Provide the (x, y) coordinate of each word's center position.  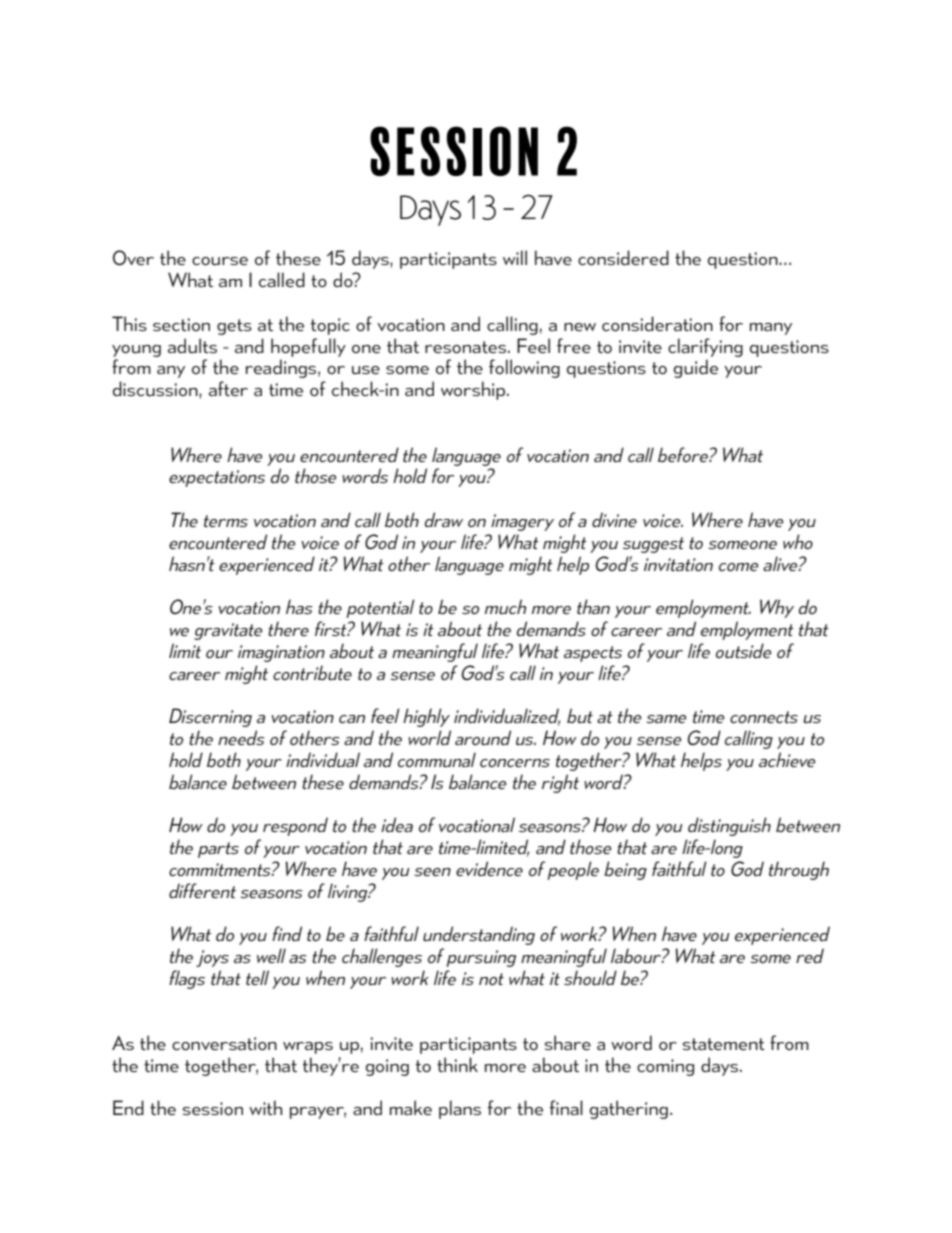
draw (444, 519)
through (799, 870)
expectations (217, 478)
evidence (489, 868)
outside (743, 650)
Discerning (210, 717)
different (202, 890)
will (515, 257)
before (684, 454)
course (220, 261)
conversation (224, 1043)
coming (665, 1067)
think (457, 1064)
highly (426, 717)
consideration (657, 323)
